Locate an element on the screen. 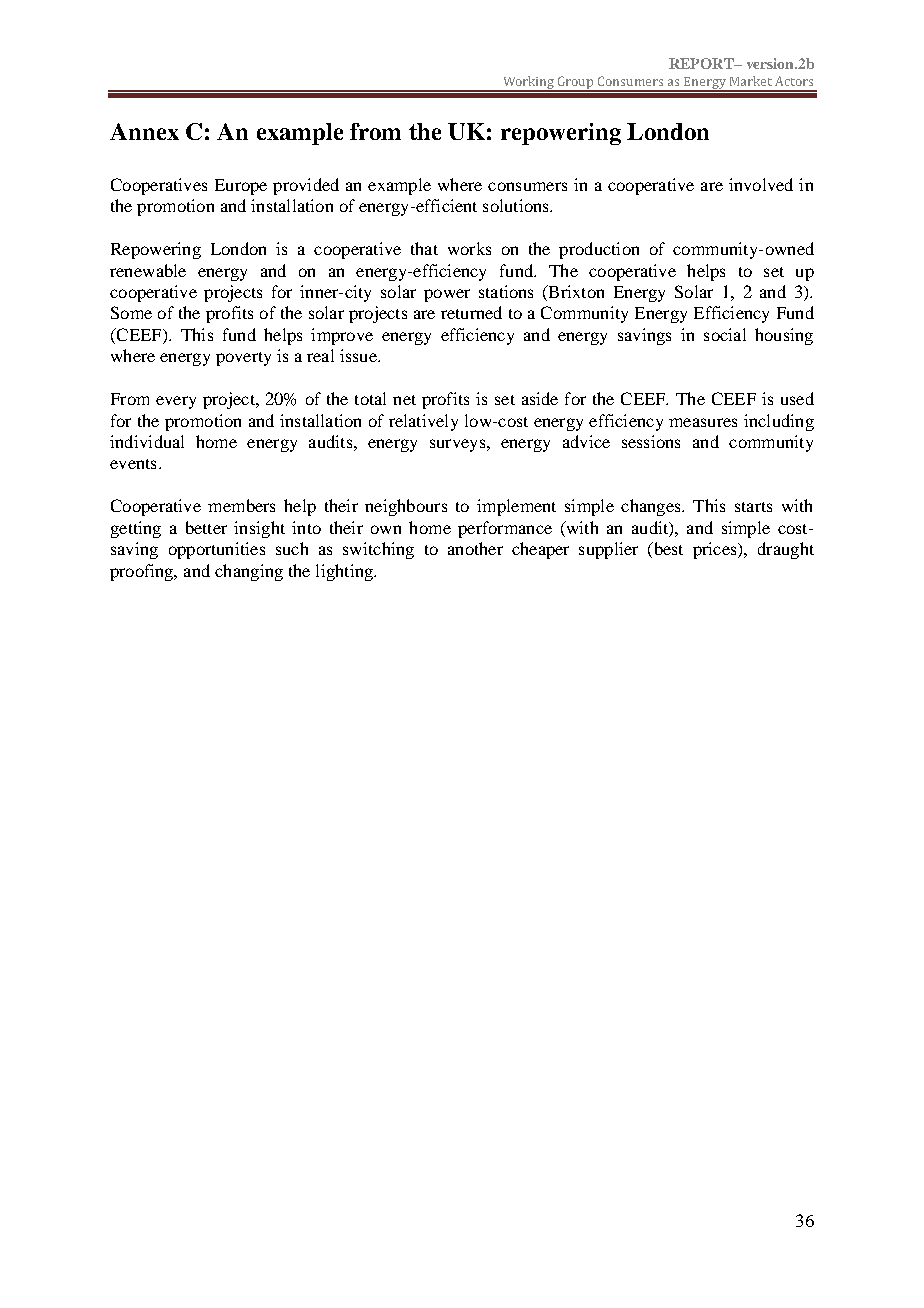 This screenshot has height=1308, width=924. returned is located at coordinates (471, 312).
